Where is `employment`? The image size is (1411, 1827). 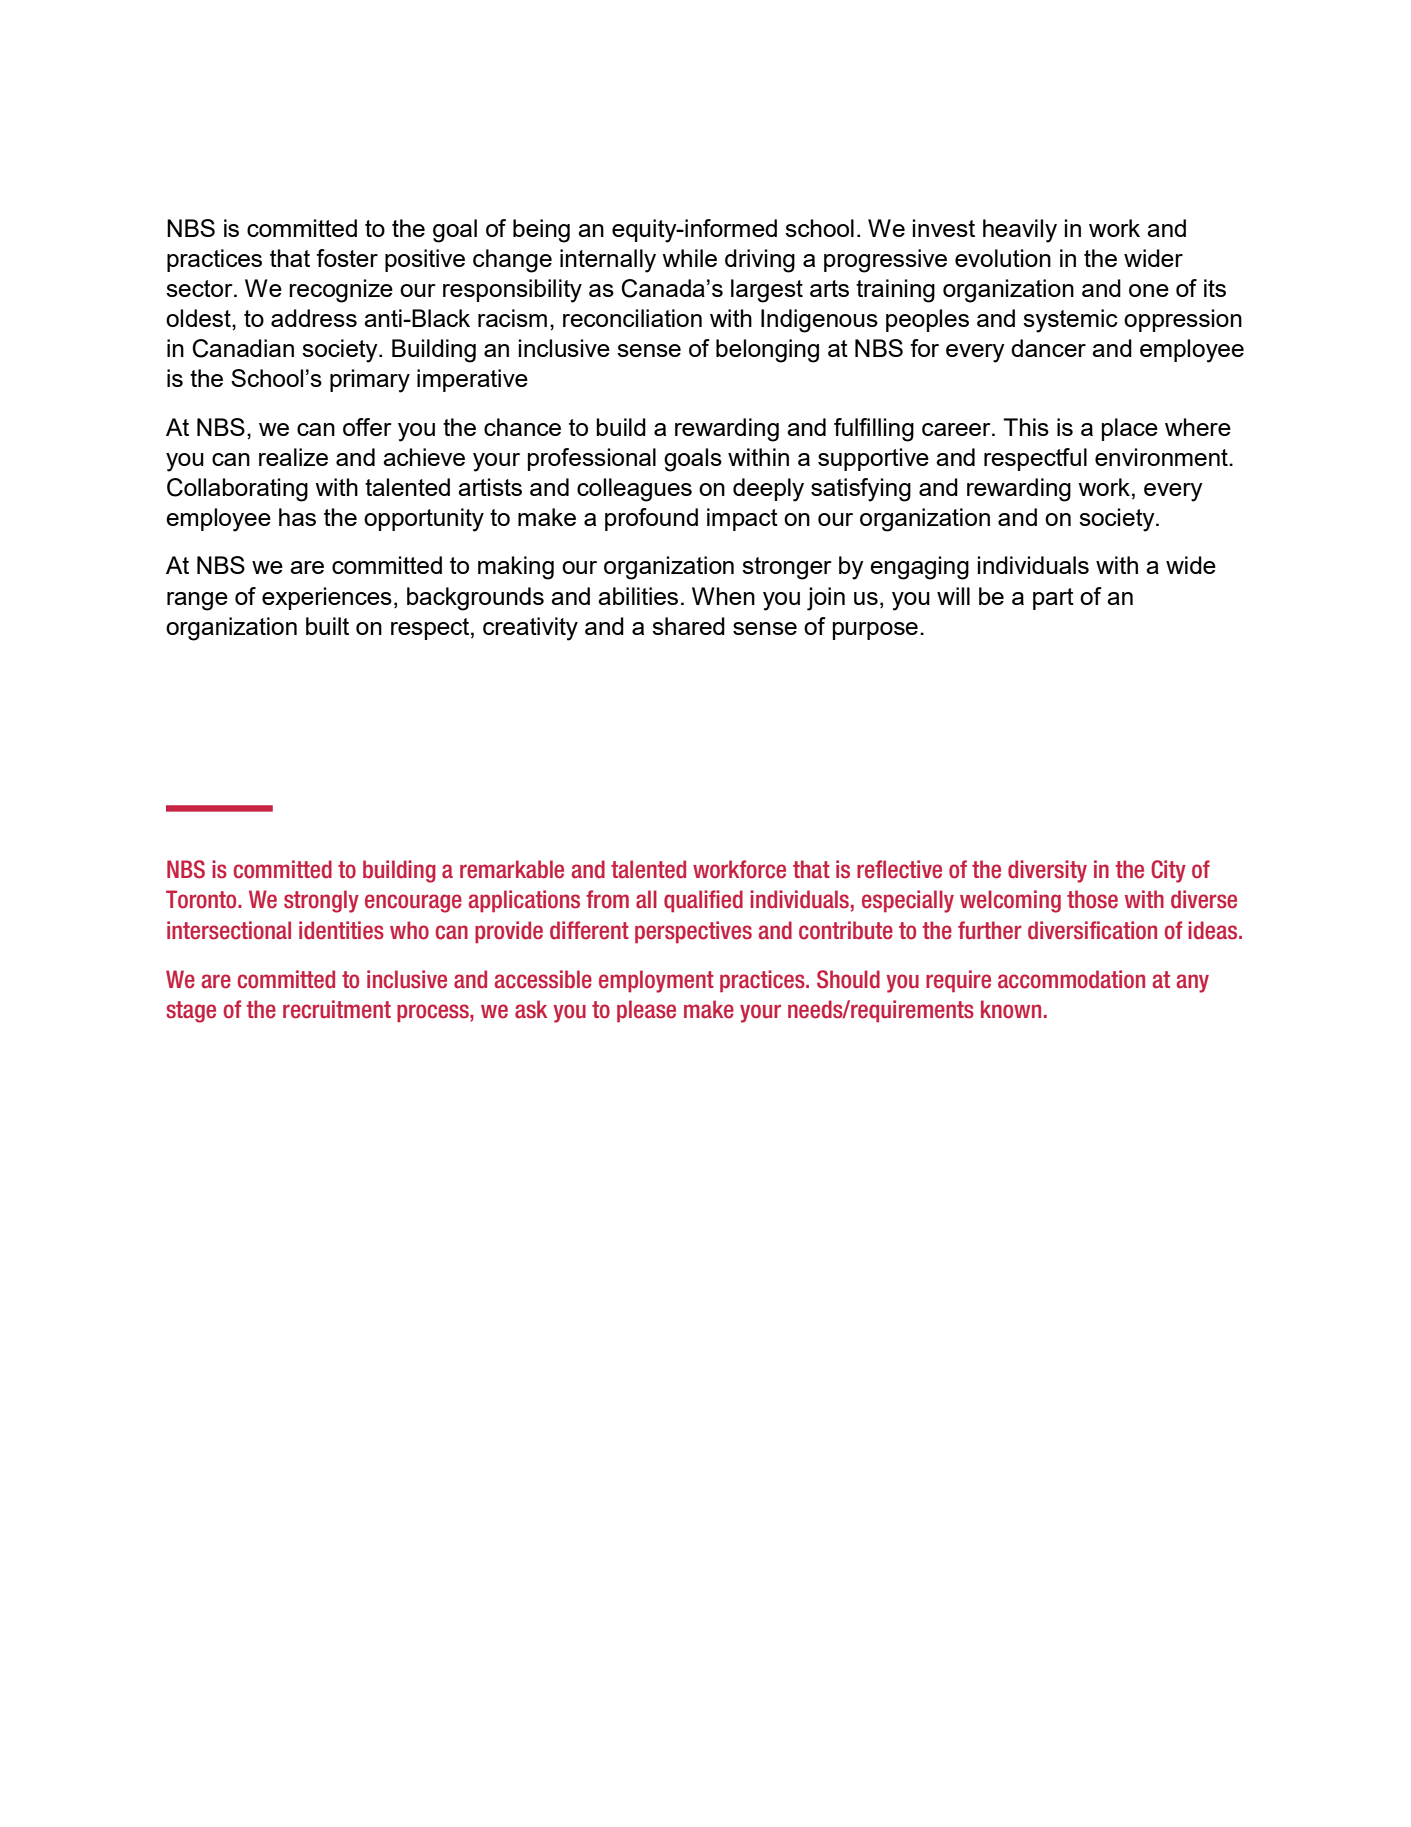
employment is located at coordinates (656, 981).
